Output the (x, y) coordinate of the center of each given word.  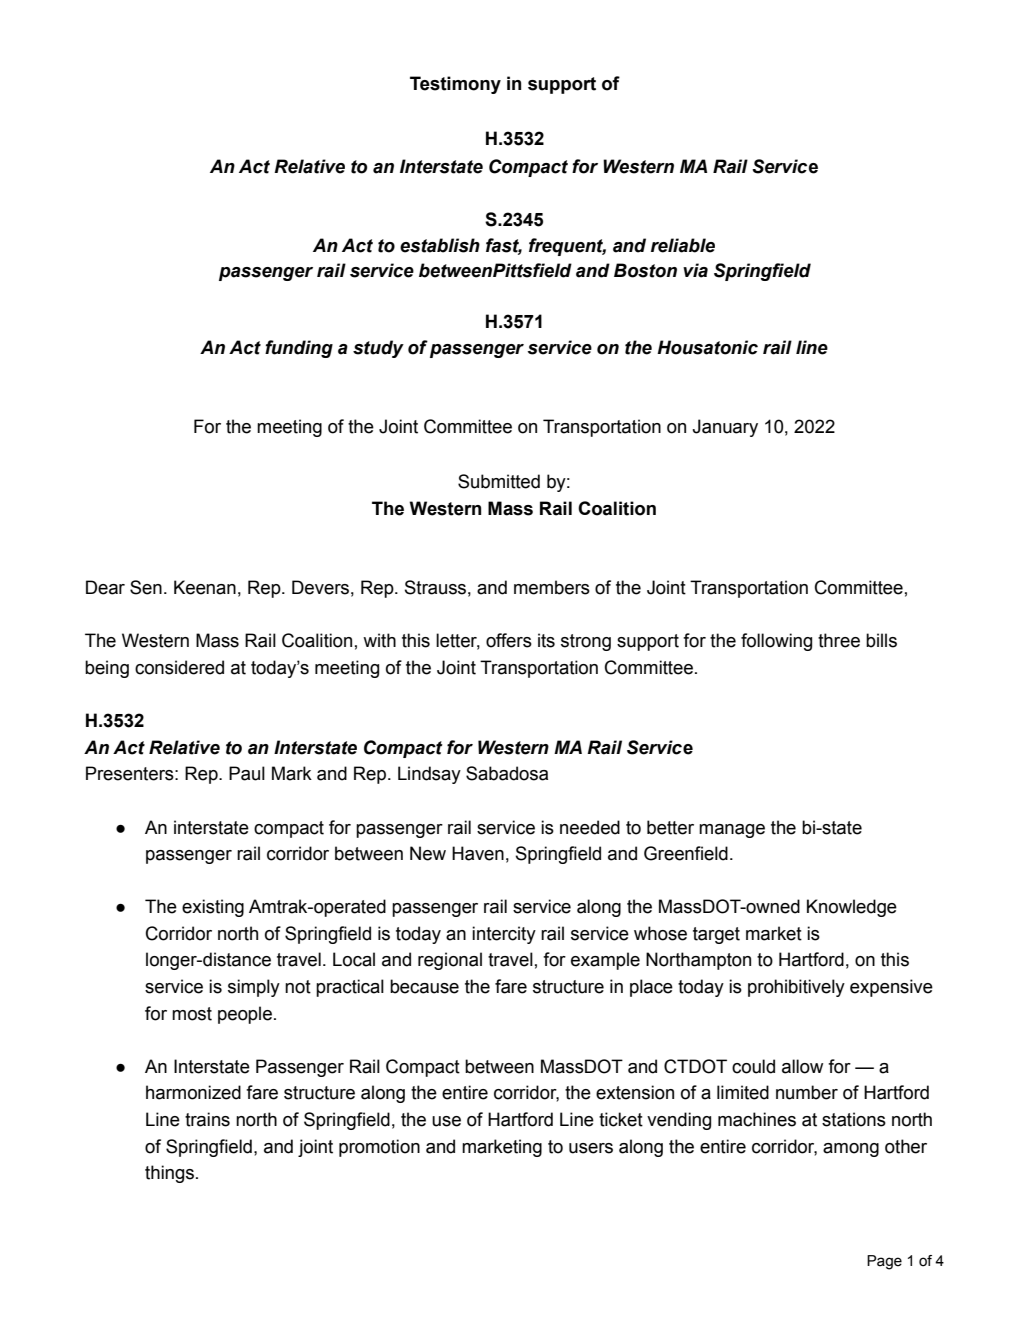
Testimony (455, 85)
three (839, 640)
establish (440, 245)
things (169, 1174)
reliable (683, 245)
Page (884, 1262)
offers (509, 640)
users (591, 1148)
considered (179, 667)
